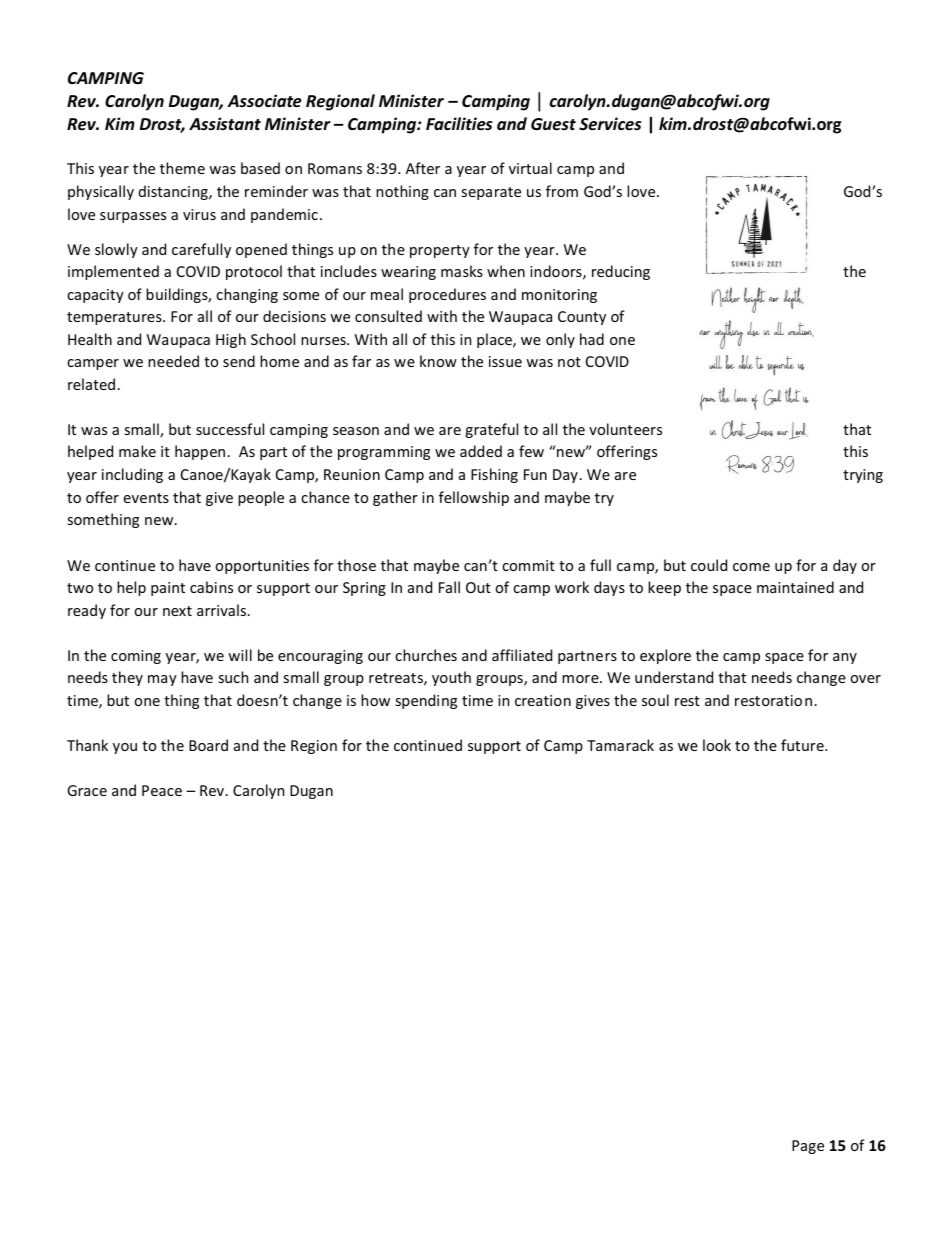  What do you see at coordinates (863, 476) in the screenshot?
I see `trying` at bounding box center [863, 476].
